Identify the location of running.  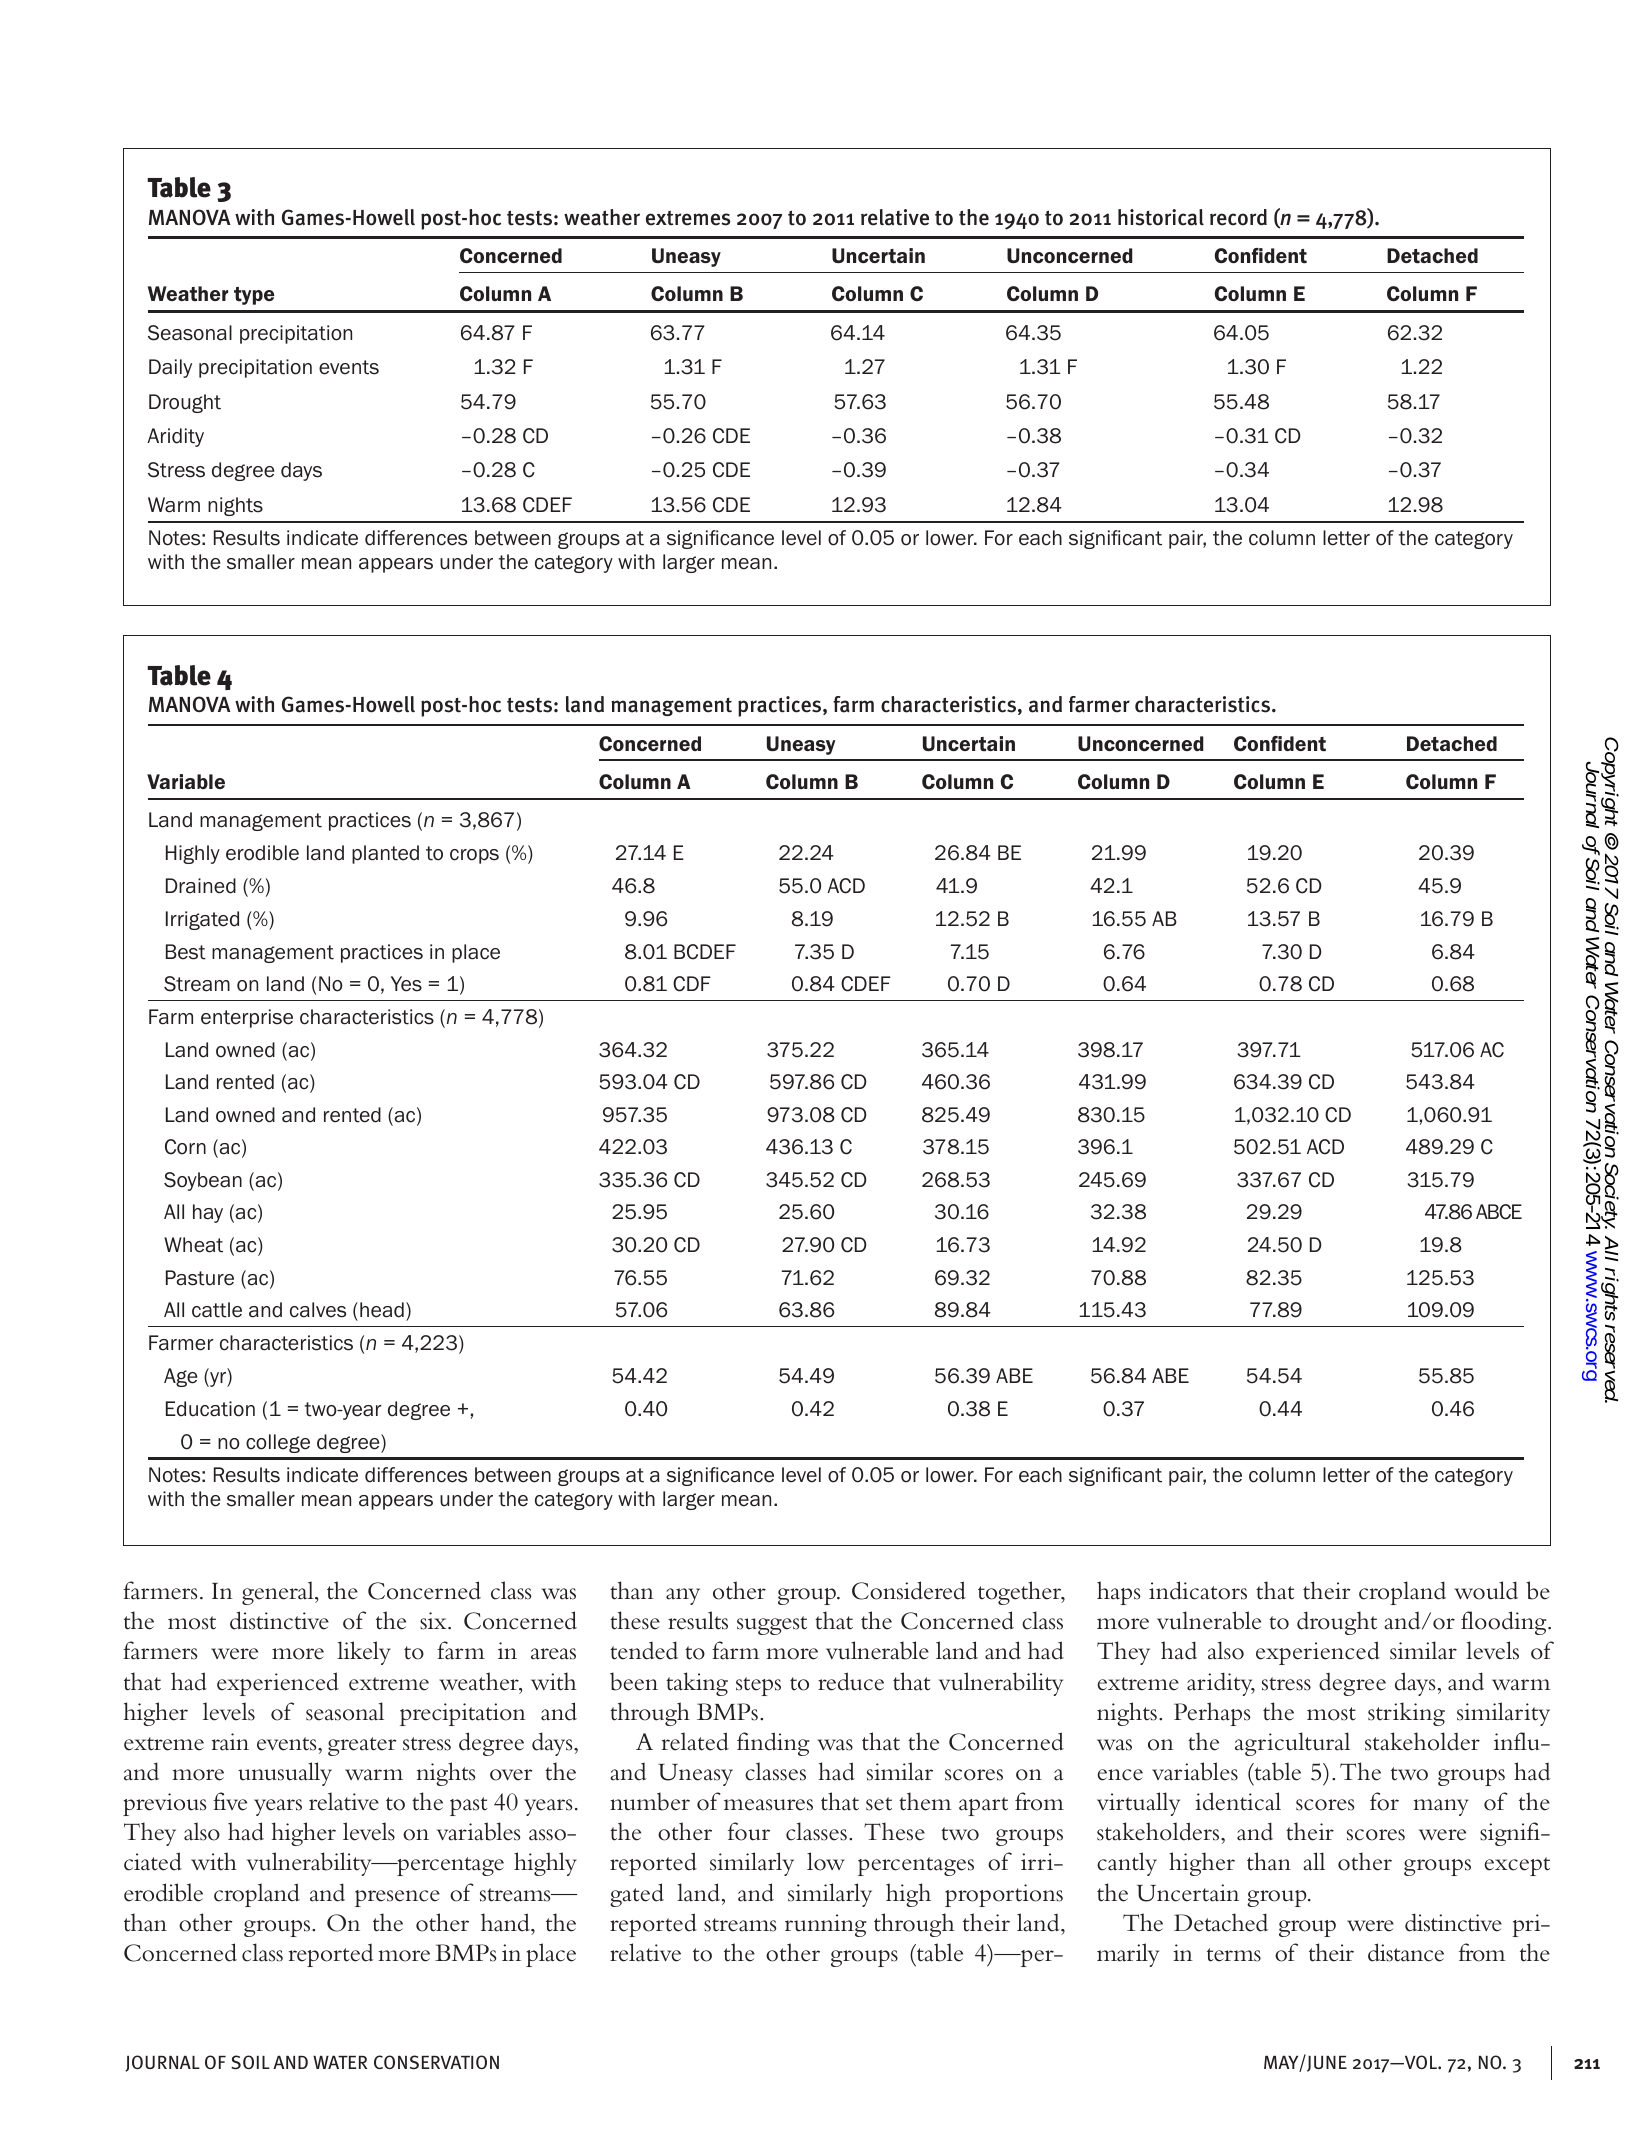
(826, 1925).
